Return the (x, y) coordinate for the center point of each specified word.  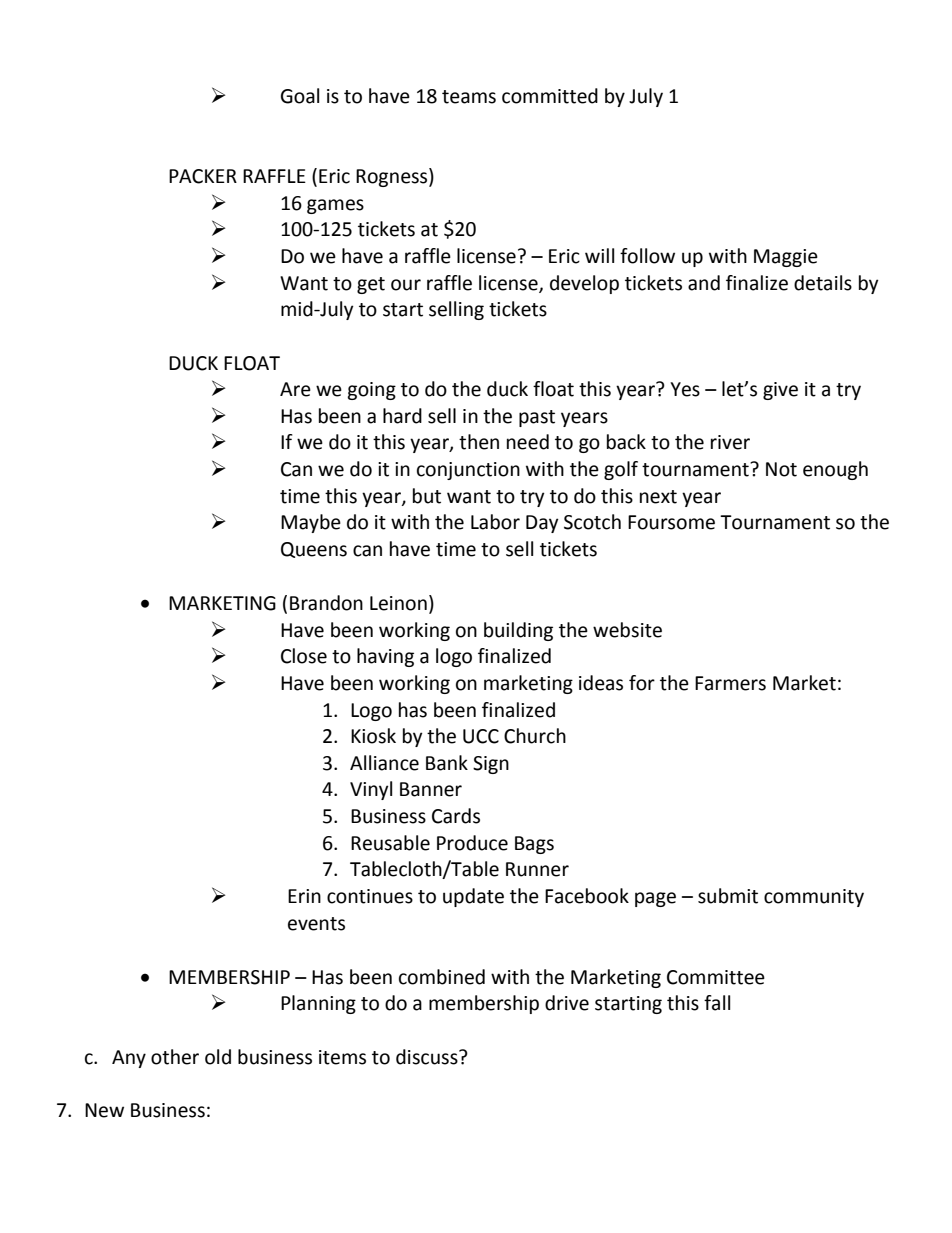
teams (469, 97)
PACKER (203, 176)
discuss (428, 1057)
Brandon (326, 603)
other (175, 1057)
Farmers (730, 683)
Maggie (786, 258)
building (518, 631)
